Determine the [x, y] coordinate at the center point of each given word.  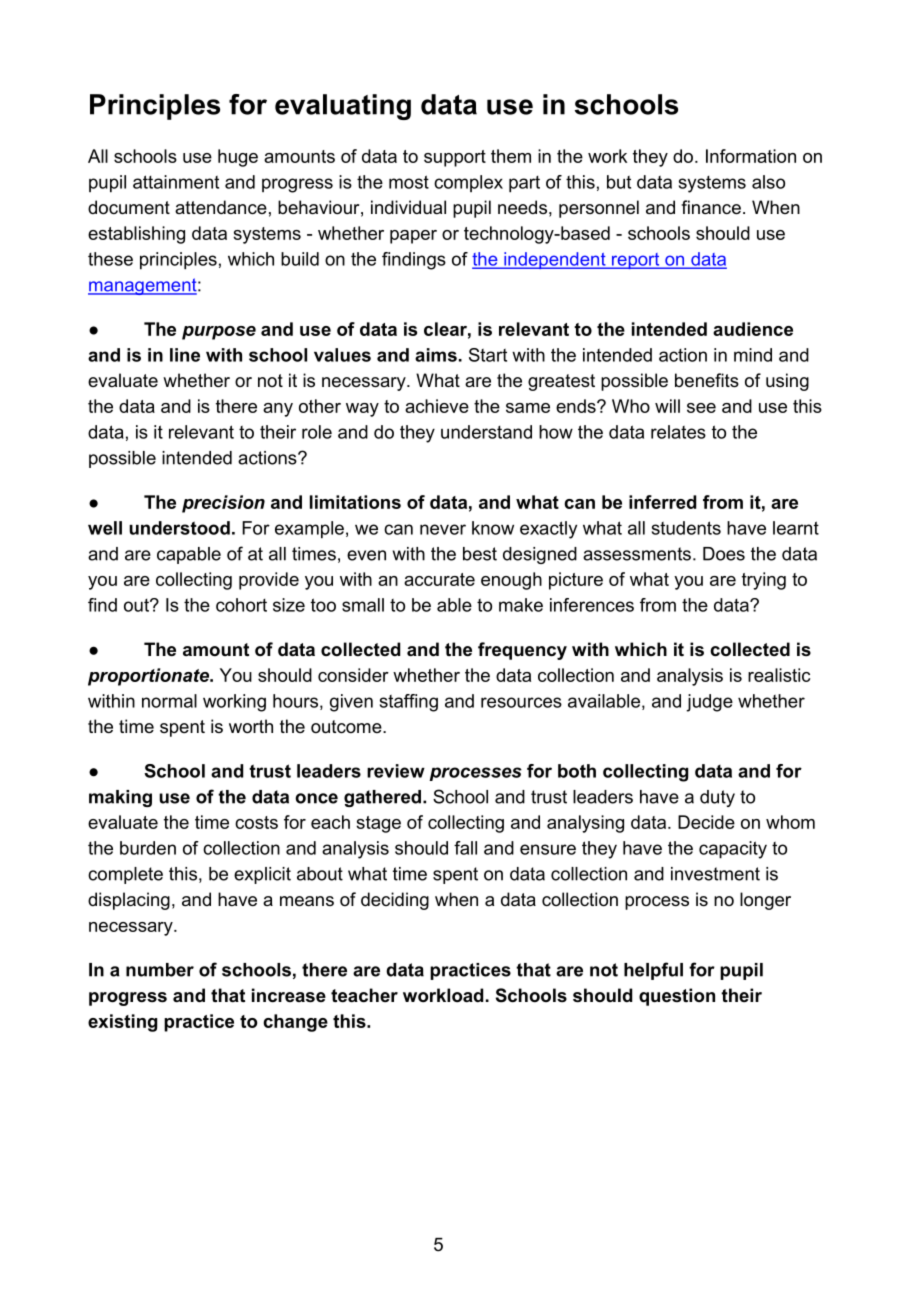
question [677, 997]
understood [179, 528]
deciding [395, 901]
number [160, 970]
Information [751, 156]
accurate [439, 579]
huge [238, 158]
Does [724, 554]
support [455, 158]
